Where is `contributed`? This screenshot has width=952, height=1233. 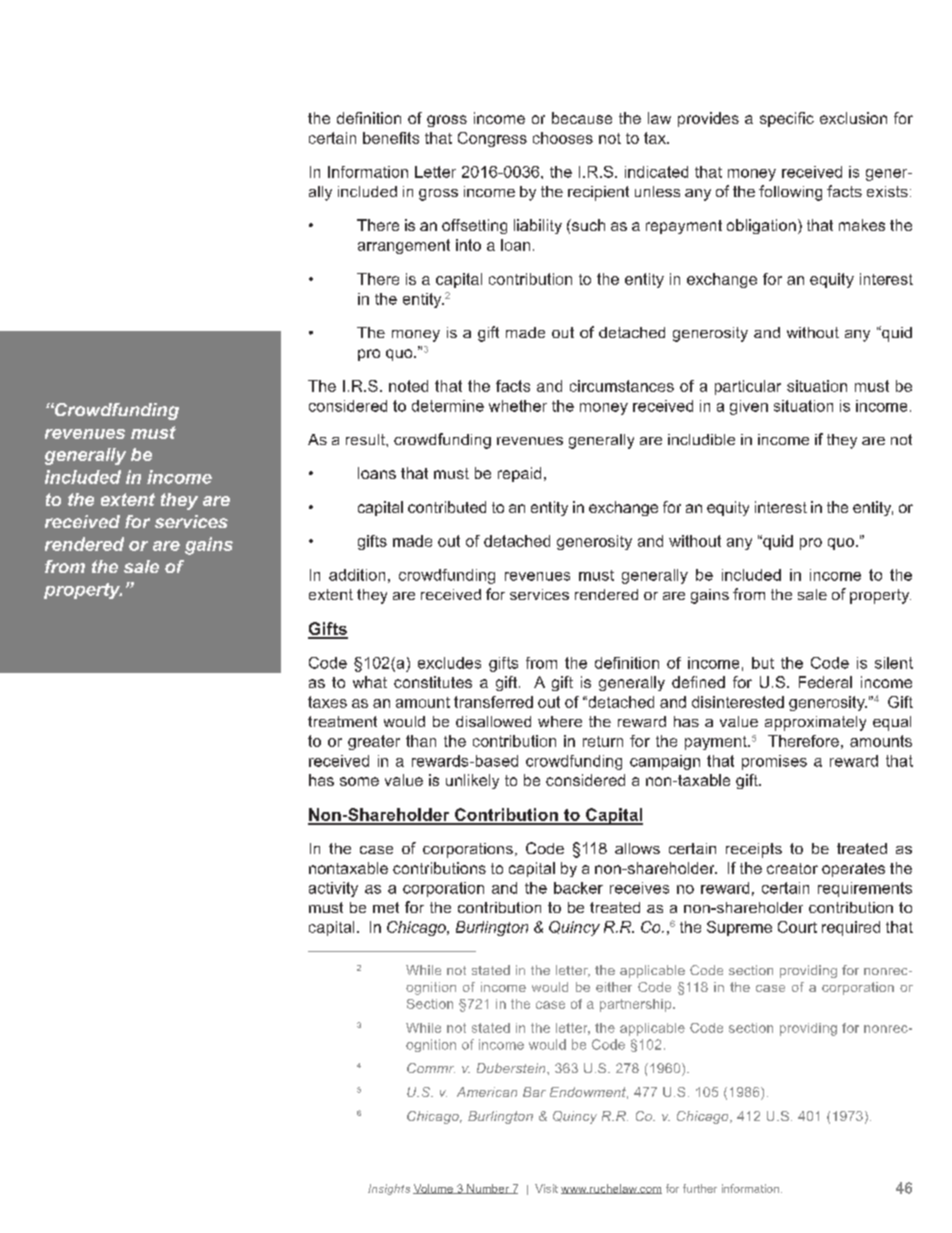
contributed is located at coordinates (447, 507).
